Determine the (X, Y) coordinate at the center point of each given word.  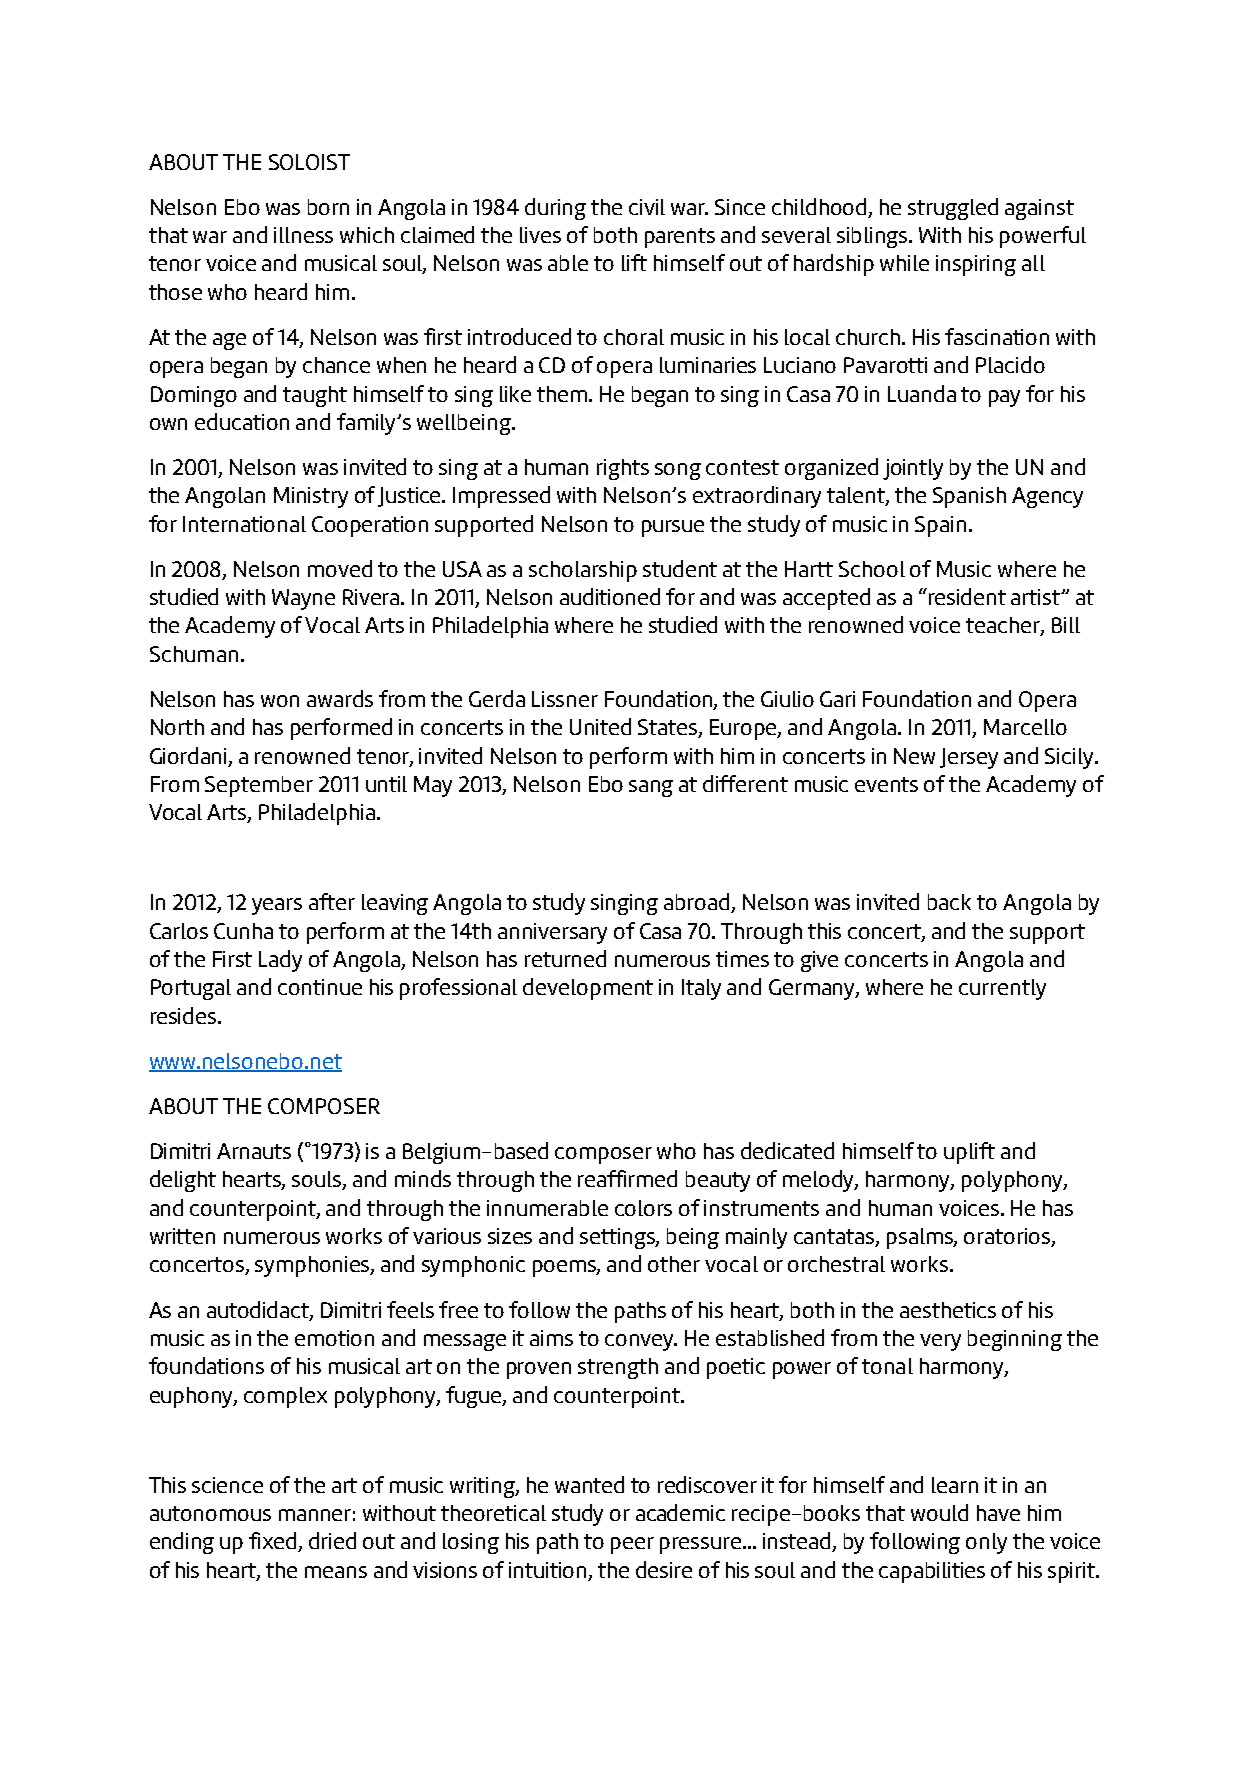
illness (303, 235)
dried (332, 1540)
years (277, 906)
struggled (953, 209)
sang (651, 788)
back (949, 902)
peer (632, 1545)
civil (647, 207)
